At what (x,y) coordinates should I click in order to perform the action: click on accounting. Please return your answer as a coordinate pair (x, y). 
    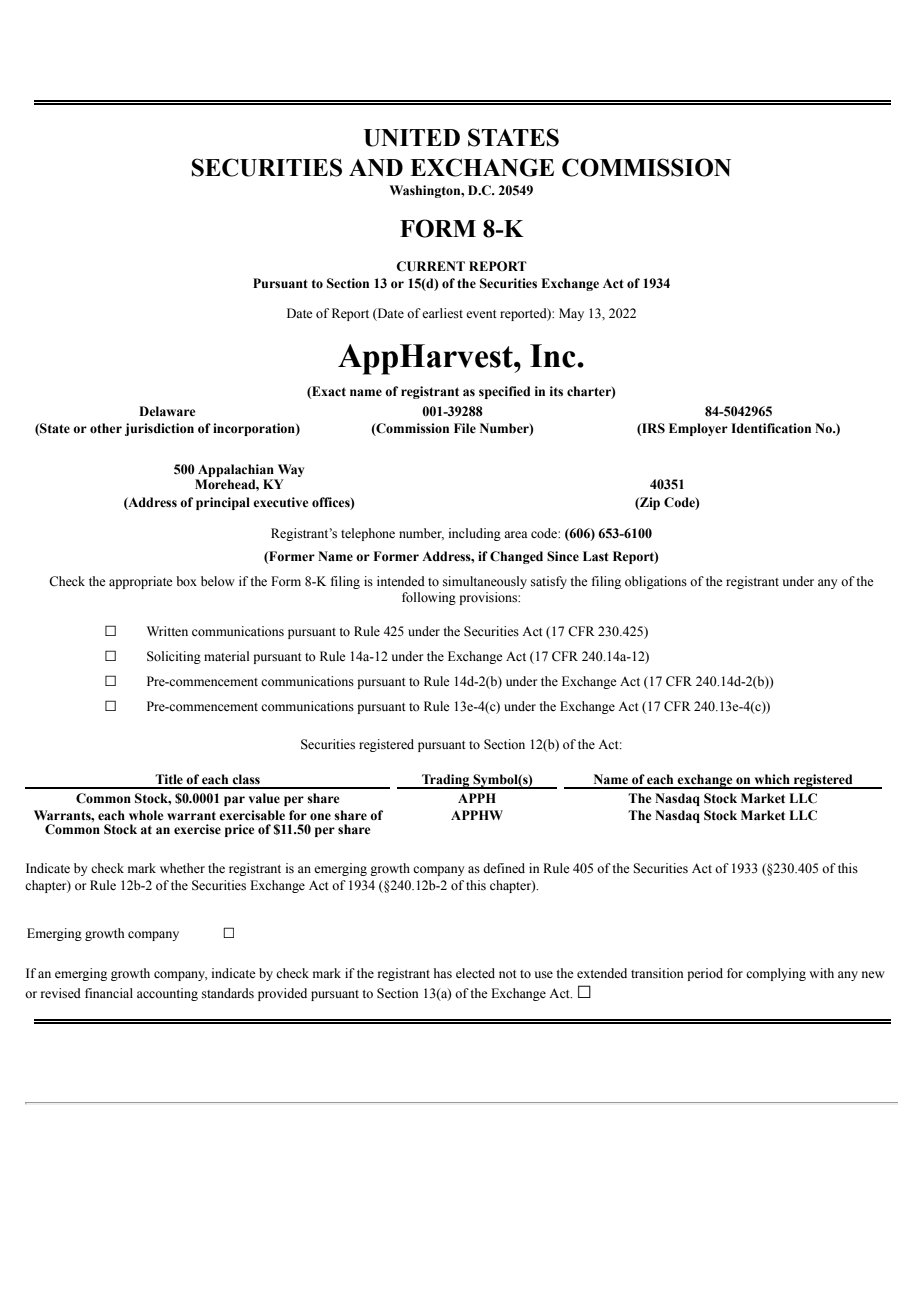
    Looking at the image, I should click on (167, 994).
